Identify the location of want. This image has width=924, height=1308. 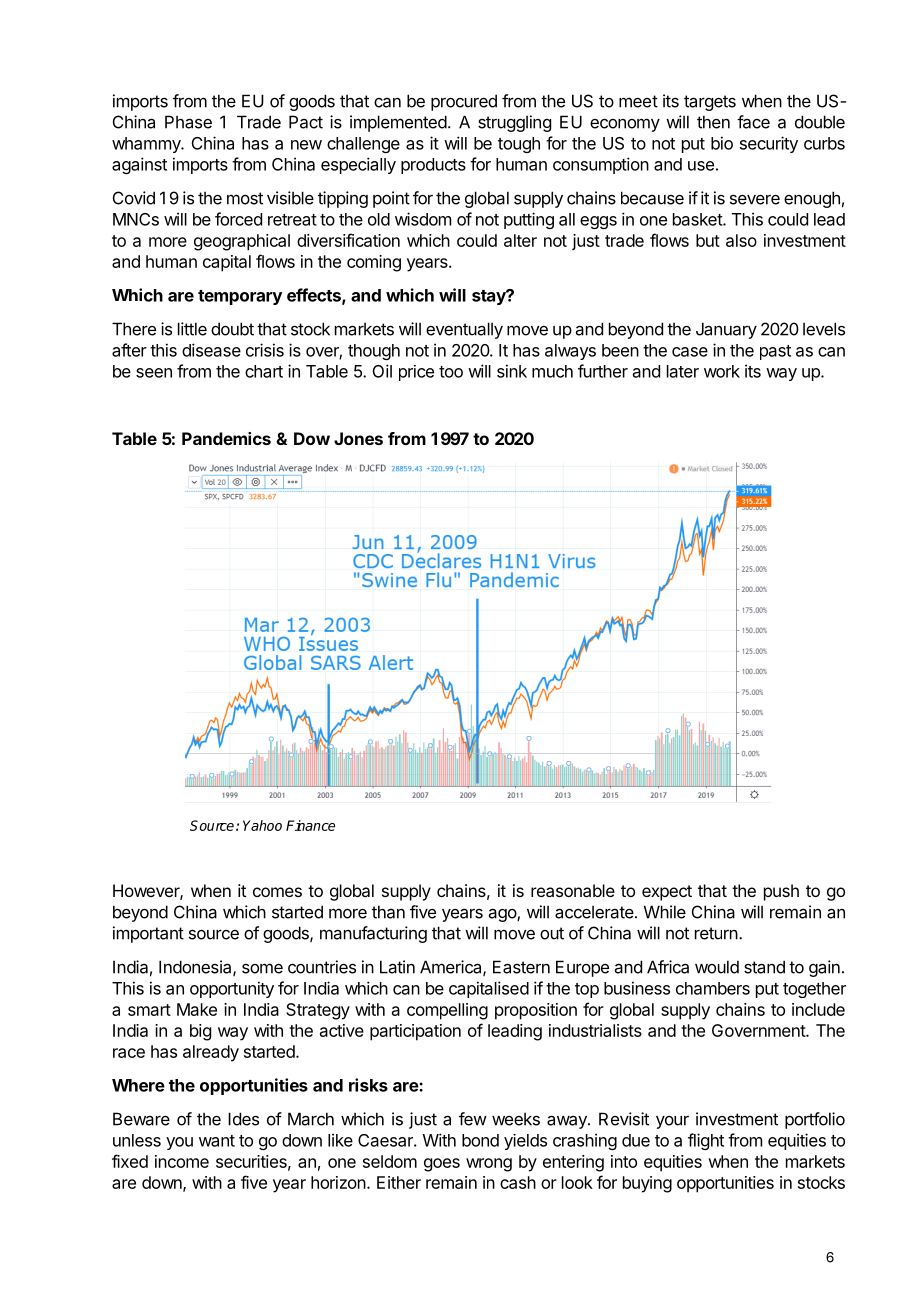
(217, 1141).
